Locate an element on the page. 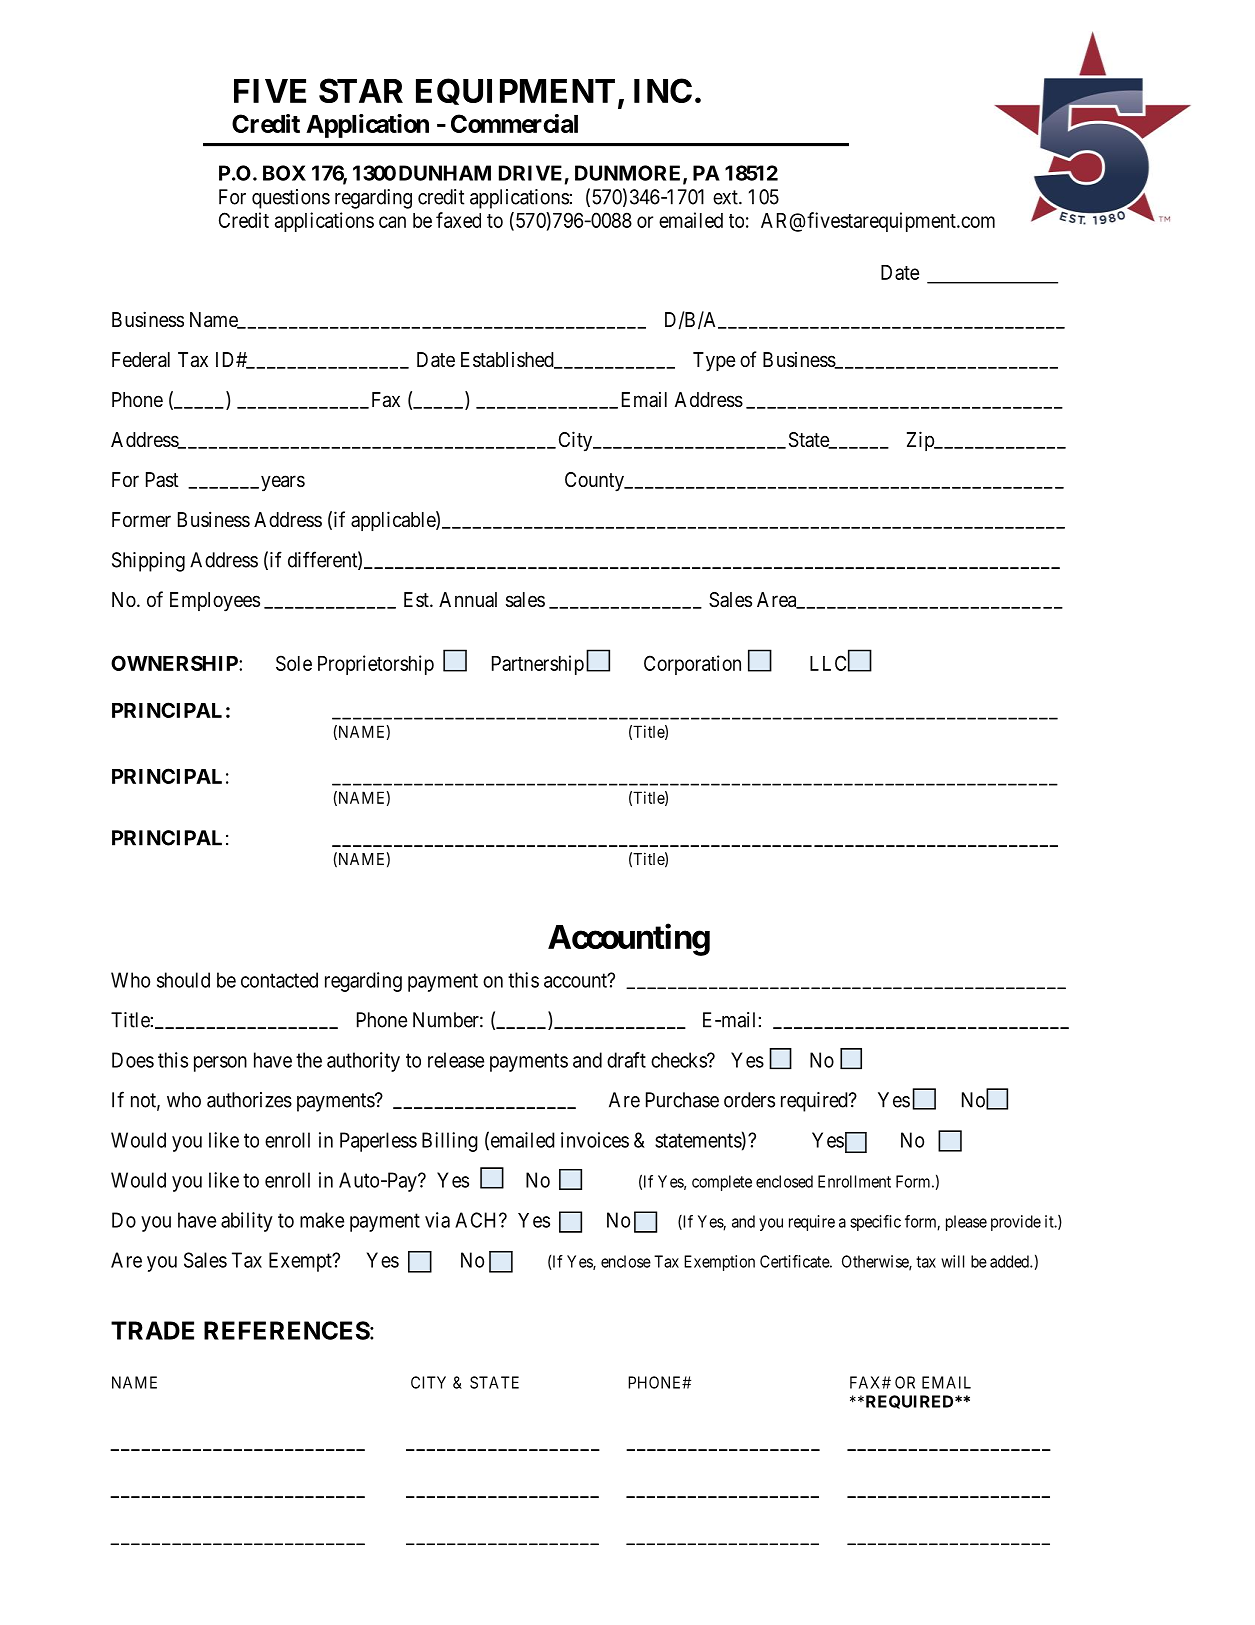 The image size is (1255, 1625). ext is located at coordinates (726, 197).
